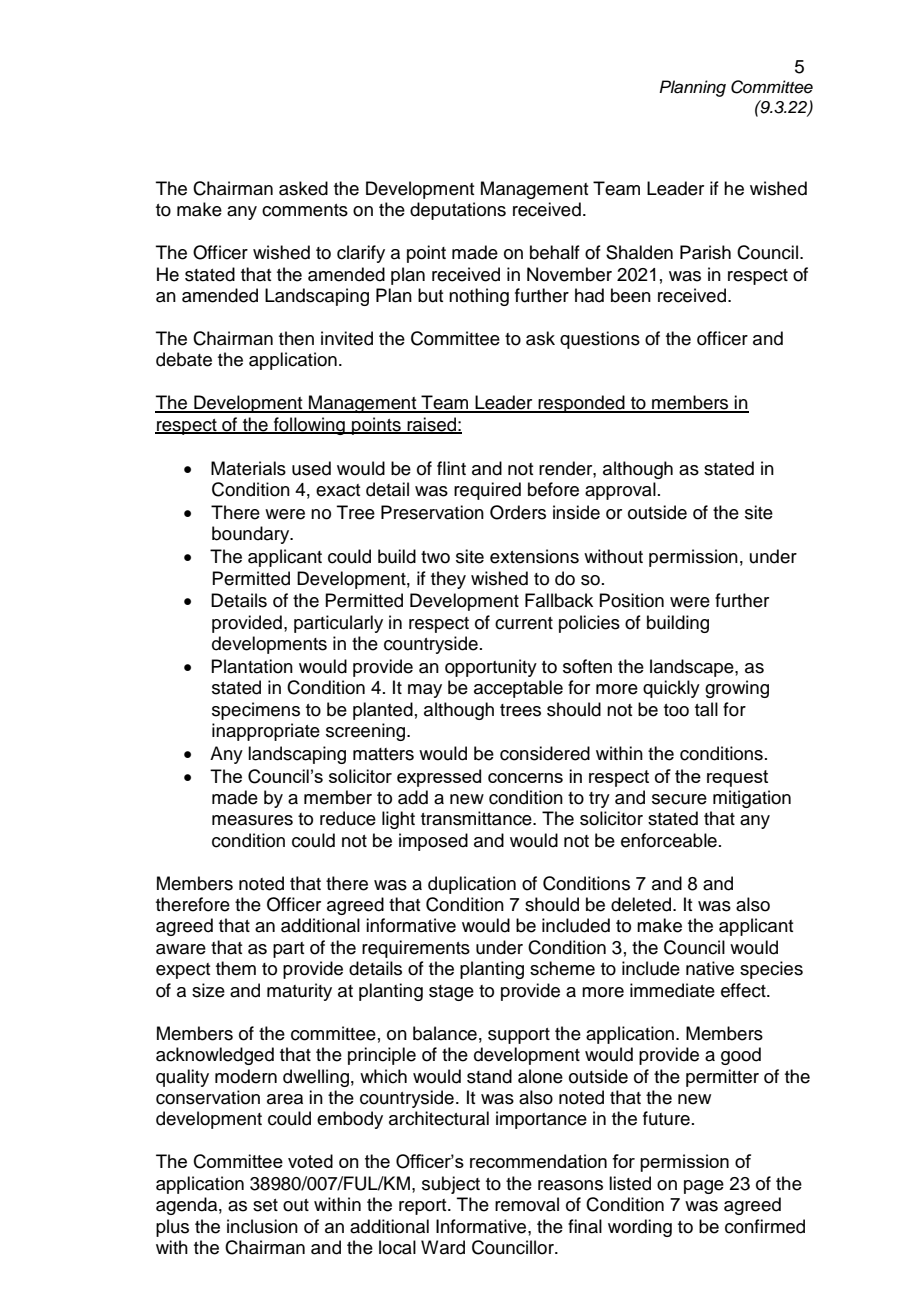 The width and height of the screenshot is (924, 1308). What do you see at coordinates (631, 600) in the screenshot?
I see `Position` at bounding box center [631, 600].
